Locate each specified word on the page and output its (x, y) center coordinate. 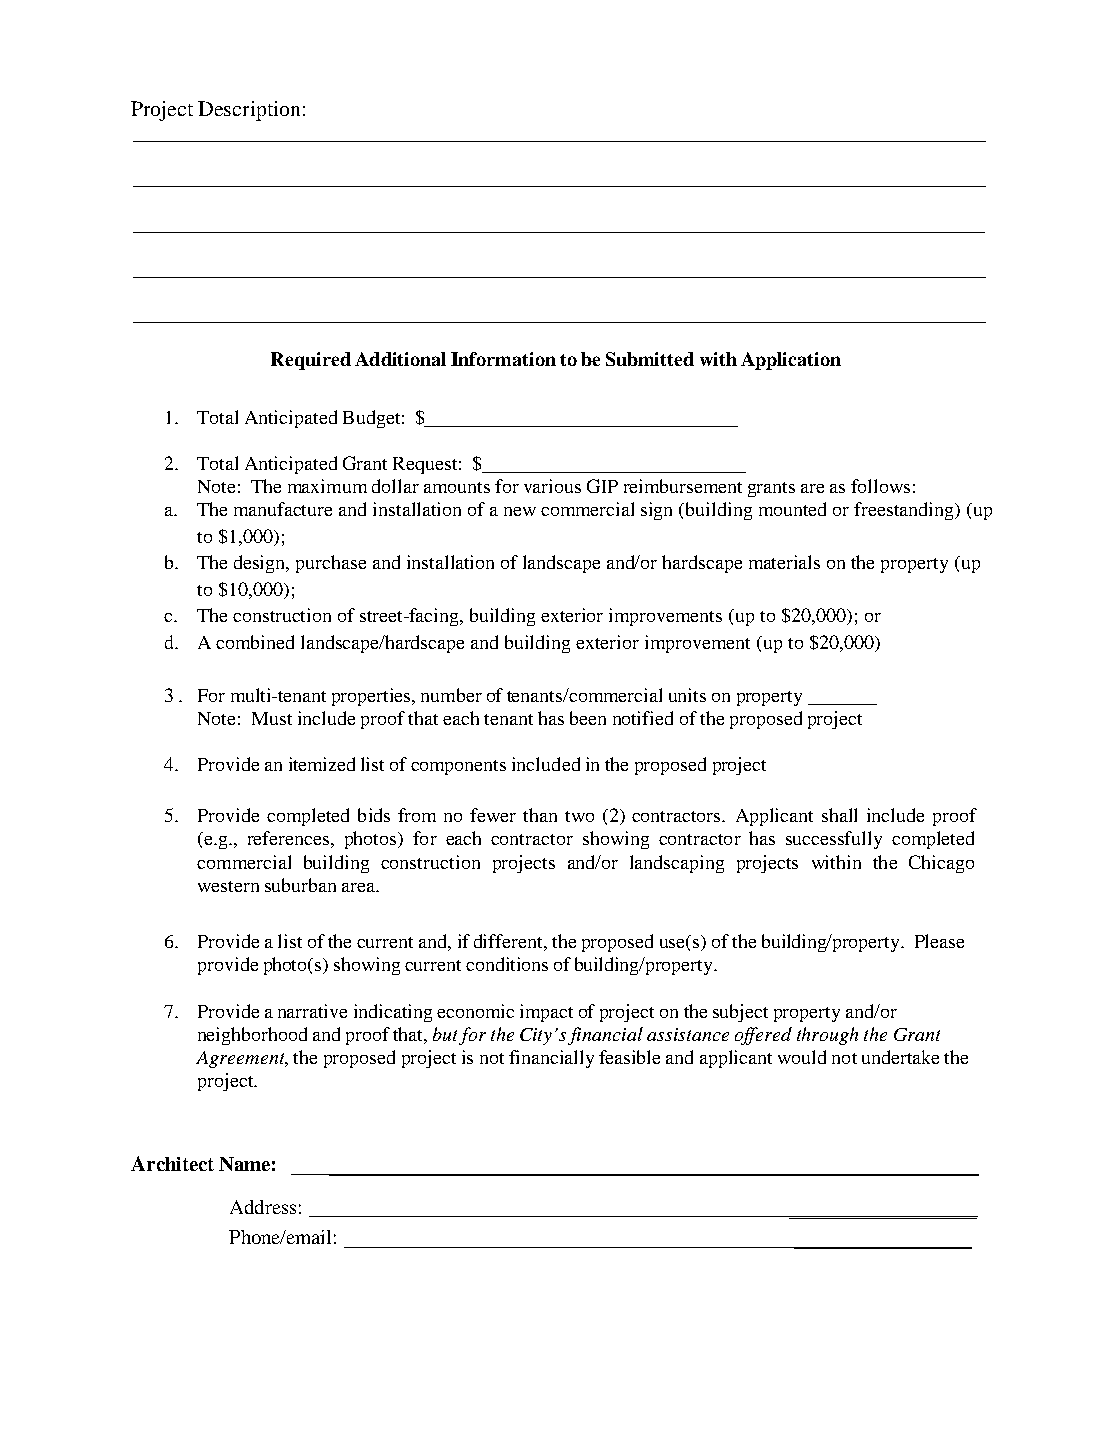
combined (255, 642)
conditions (507, 964)
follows (880, 486)
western (228, 886)
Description (249, 111)
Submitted (650, 359)
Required (311, 361)
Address (263, 1207)
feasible (629, 1057)
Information (503, 359)
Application (791, 361)
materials (784, 562)
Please (939, 941)
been (588, 718)
